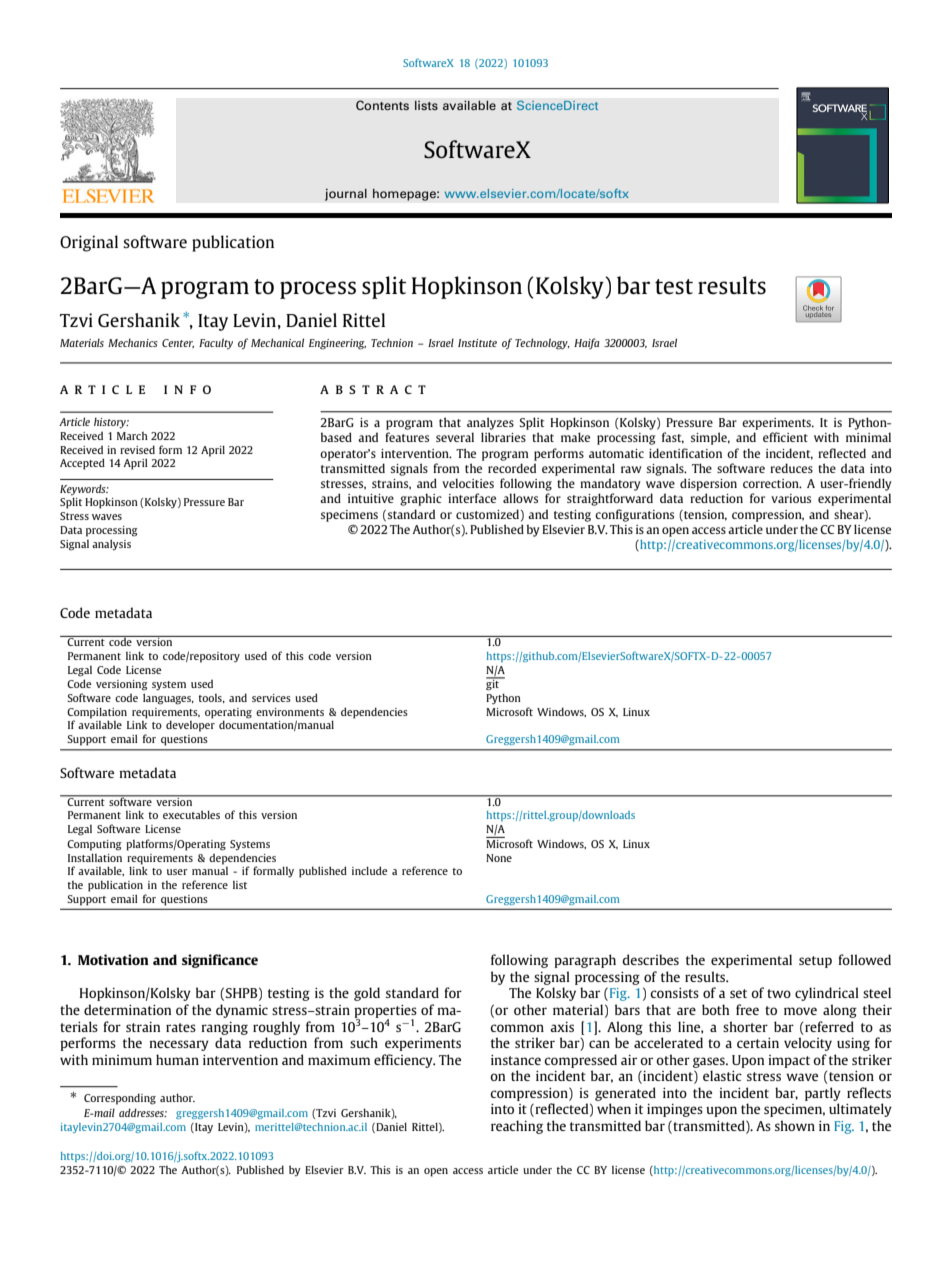 The image size is (952, 1270). I want to click on human, so click(177, 1059).
